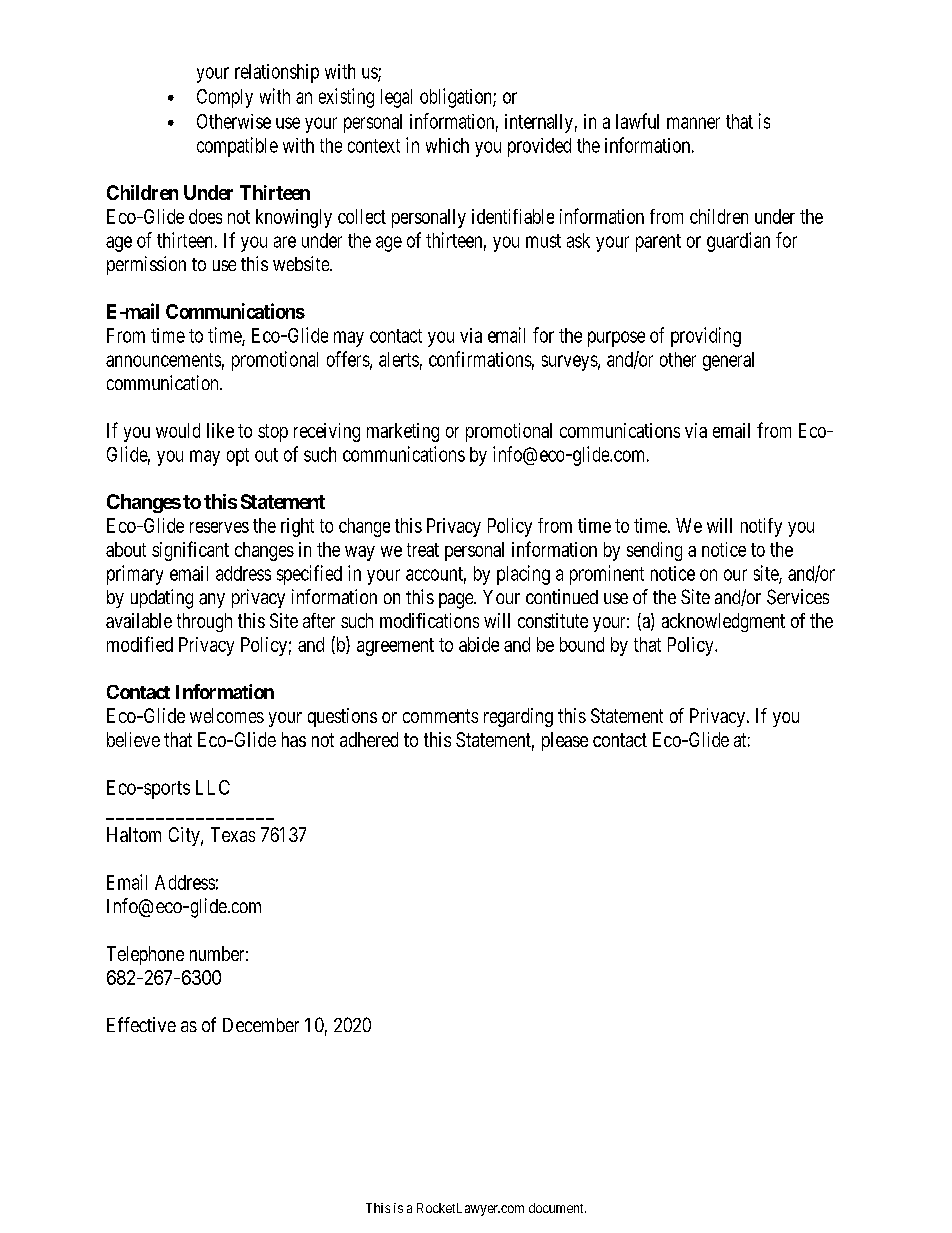 The width and height of the image is (952, 1233). Describe the element at coordinates (220, 430) in the image. I see `like` at that location.
